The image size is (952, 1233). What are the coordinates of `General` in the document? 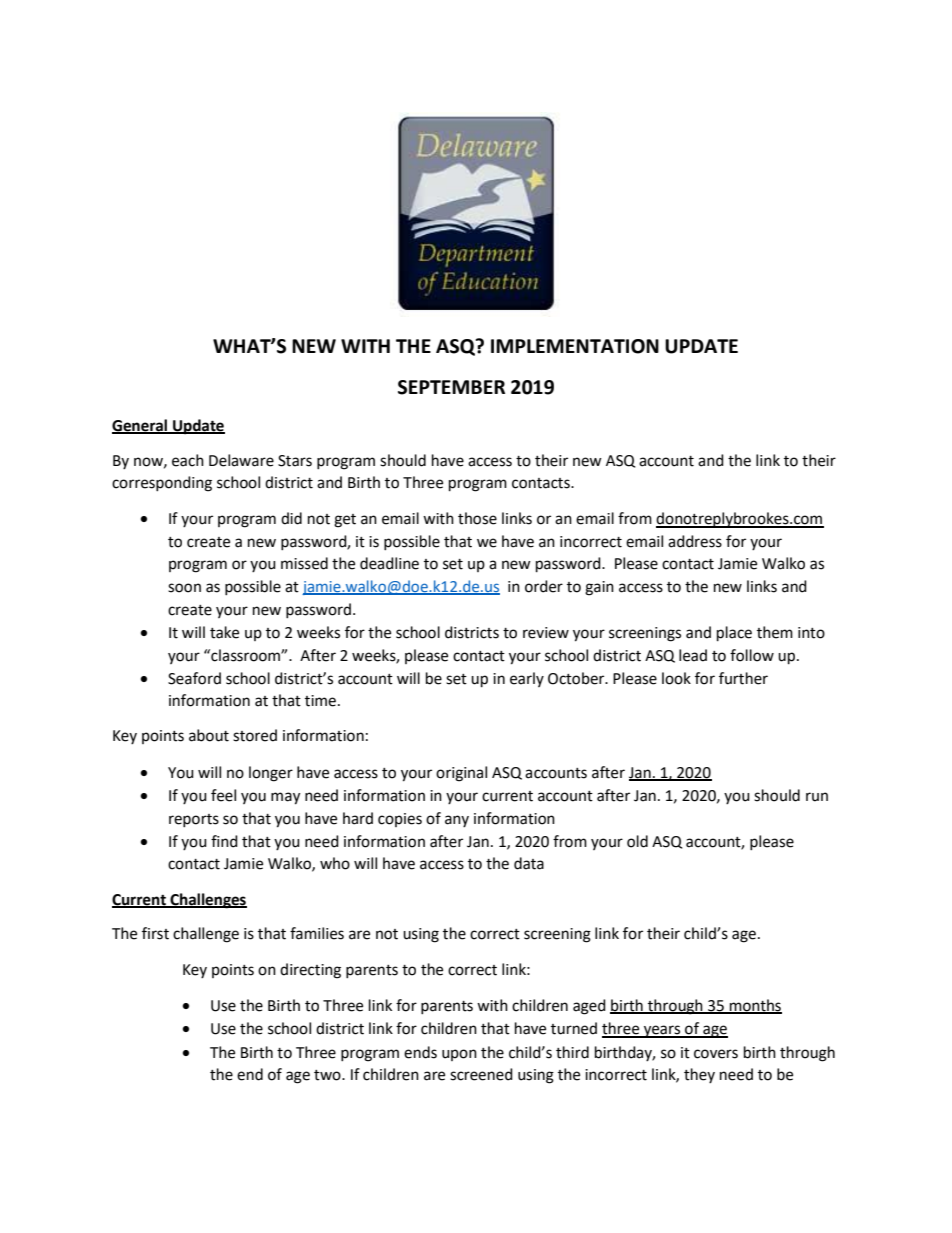 It's located at (141, 426).
